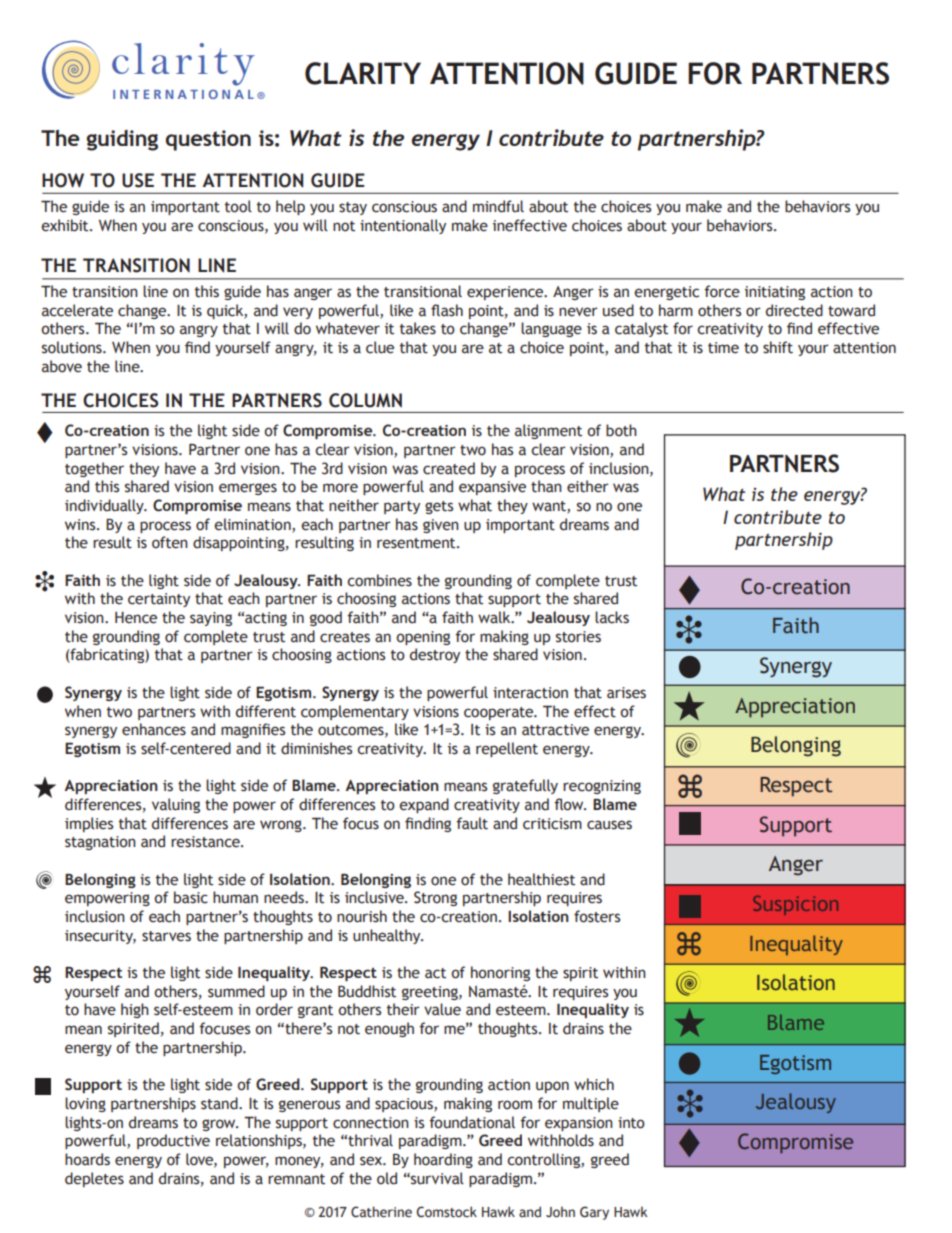 The image size is (952, 1233). I want to click on destroy, so click(435, 655).
